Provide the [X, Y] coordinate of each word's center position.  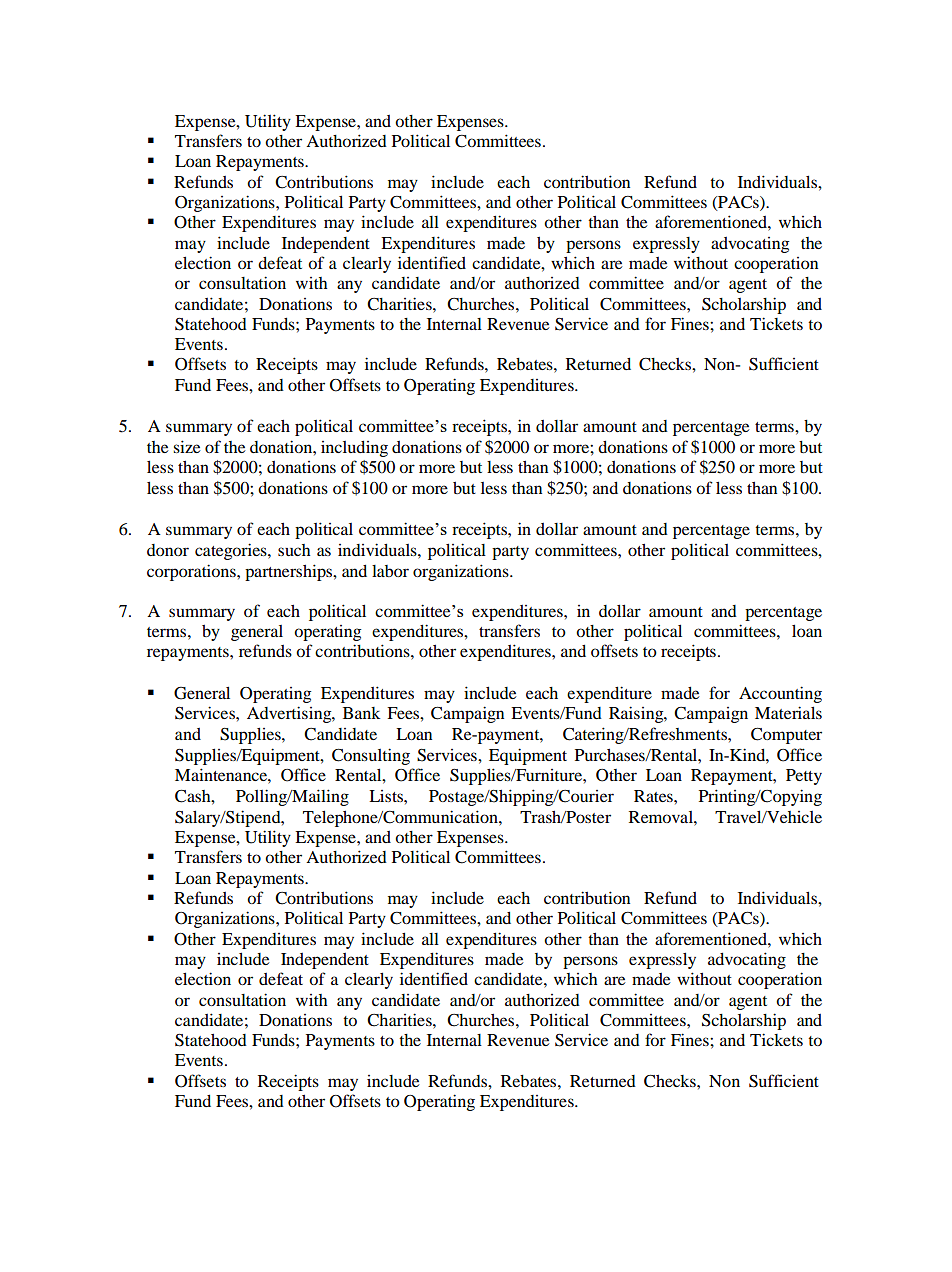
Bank [361, 713]
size [187, 446]
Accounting [780, 694]
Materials [788, 712]
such [294, 550]
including [354, 448]
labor [390, 571]
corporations [192, 572]
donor [168, 550]
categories [232, 551]
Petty [804, 777]
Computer [786, 736]
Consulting [371, 756]
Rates [654, 796]
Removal [662, 817]
